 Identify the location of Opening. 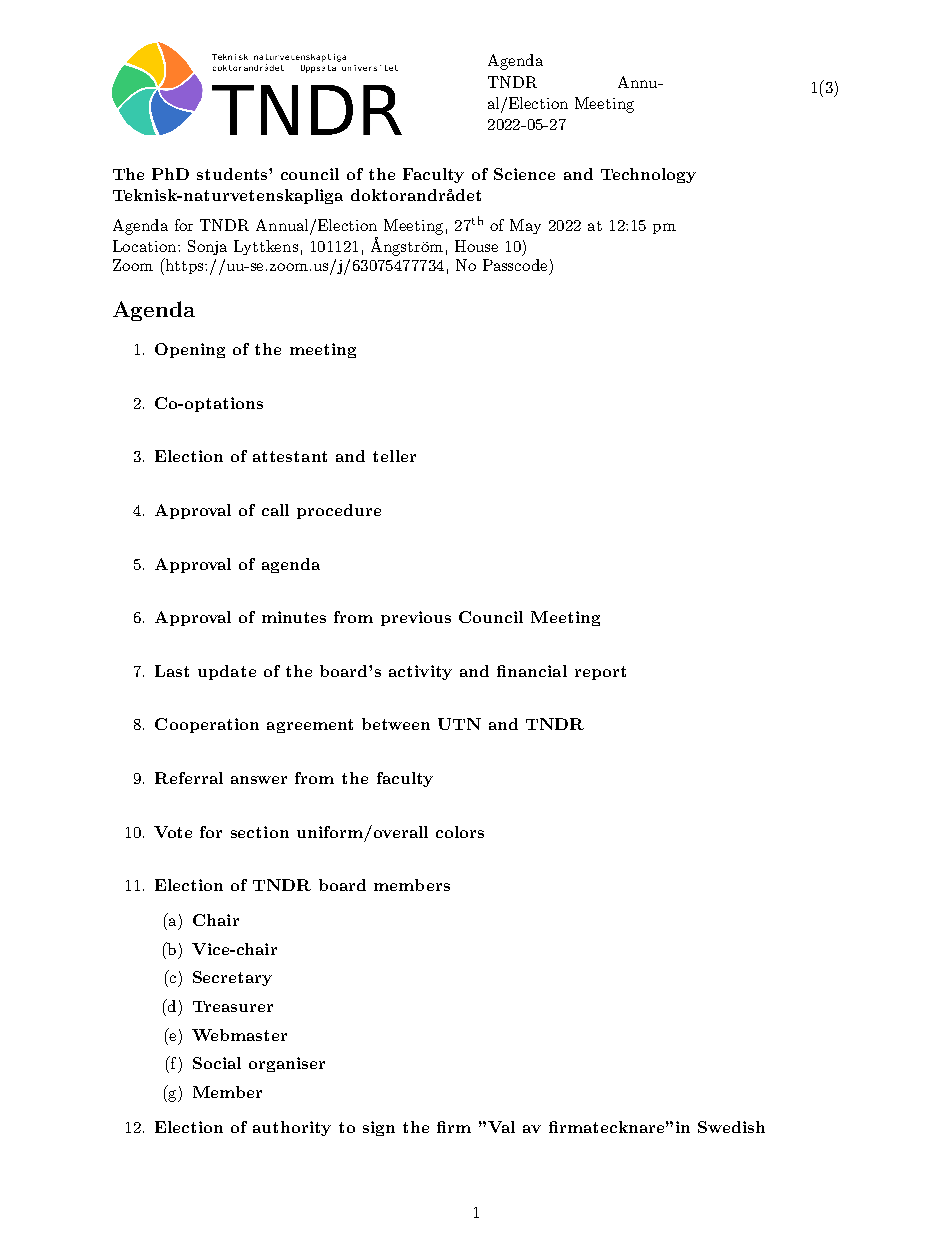
(190, 350).
